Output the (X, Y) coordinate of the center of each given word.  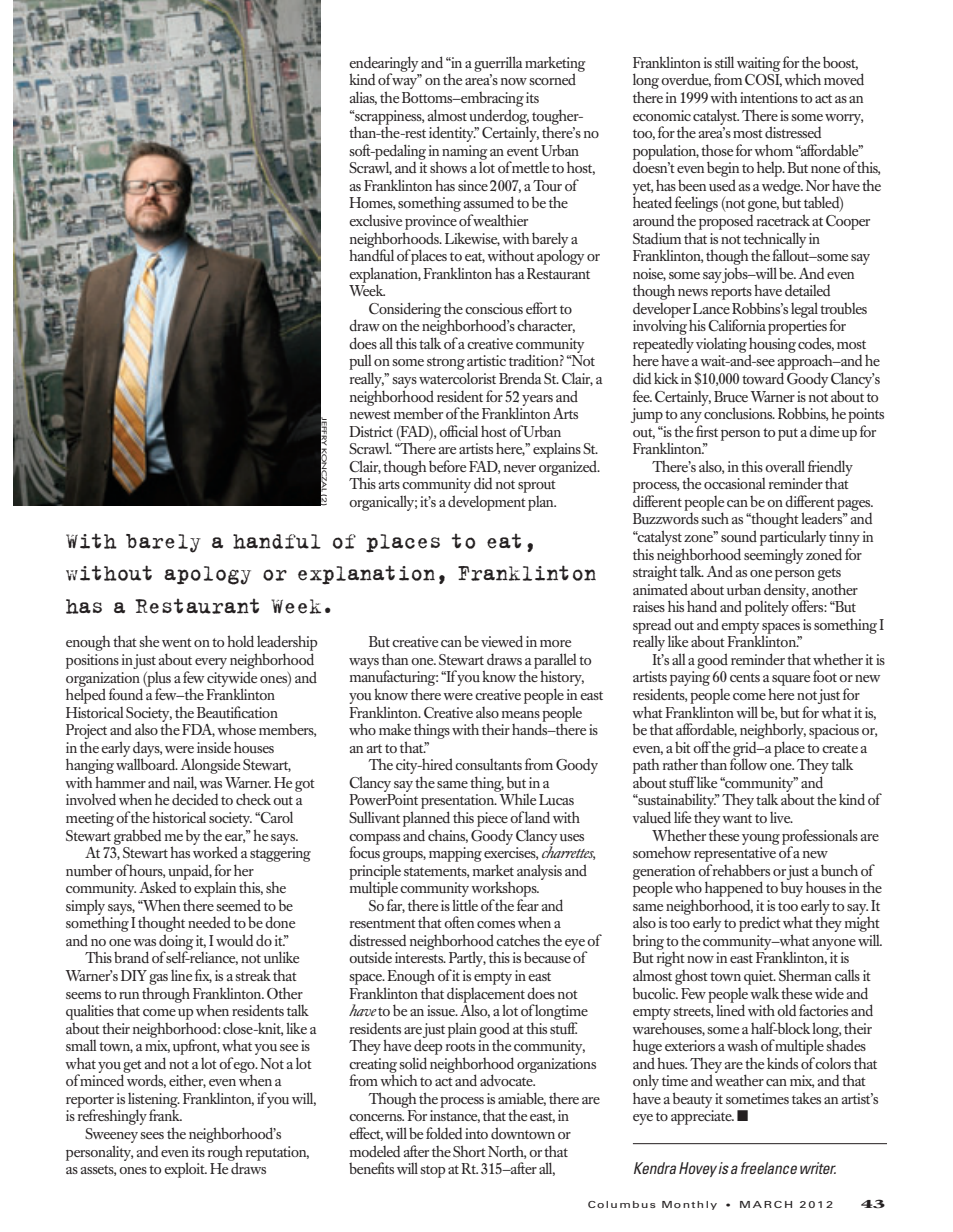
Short (469, 1151)
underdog (499, 118)
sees (152, 1135)
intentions (769, 97)
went (177, 642)
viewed (502, 641)
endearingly (383, 65)
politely (767, 608)
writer (818, 1168)
